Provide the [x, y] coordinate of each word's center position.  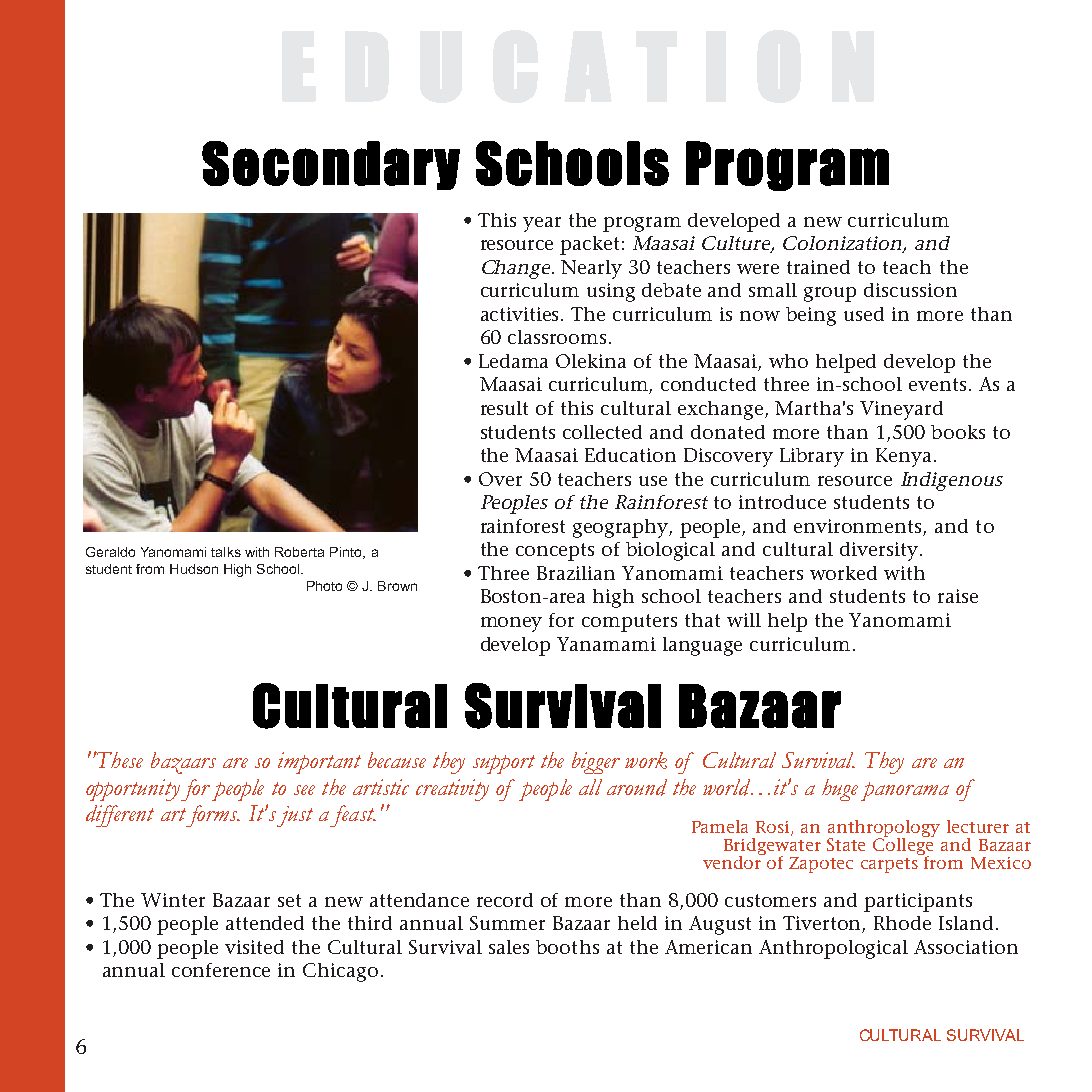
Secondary [331, 165]
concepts [555, 552]
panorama [905, 791]
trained [818, 267]
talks [226, 552]
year [542, 224]
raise [958, 596]
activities [521, 314]
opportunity [133, 790]
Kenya [903, 457]
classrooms [557, 337]
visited [254, 947]
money [511, 624]
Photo [324, 586]
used [864, 314]
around [637, 787]
